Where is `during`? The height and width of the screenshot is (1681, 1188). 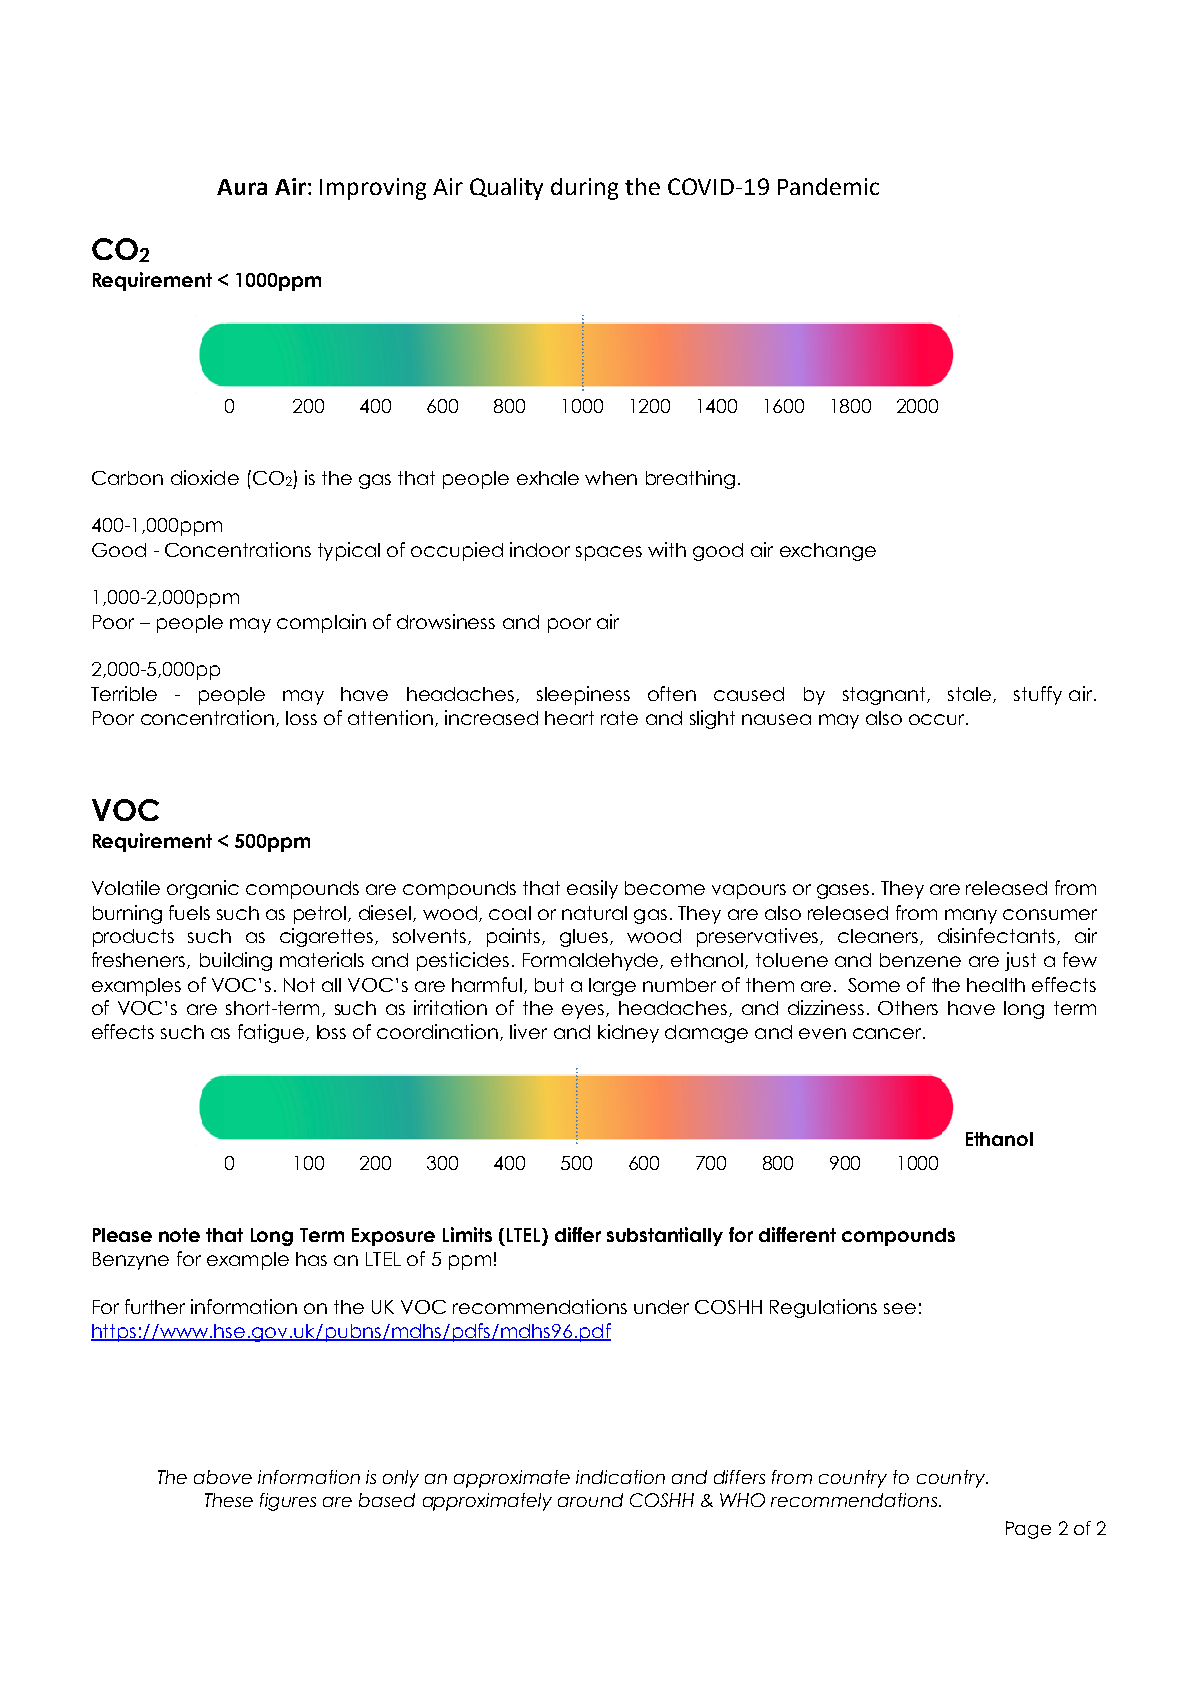
during is located at coordinates (584, 189).
